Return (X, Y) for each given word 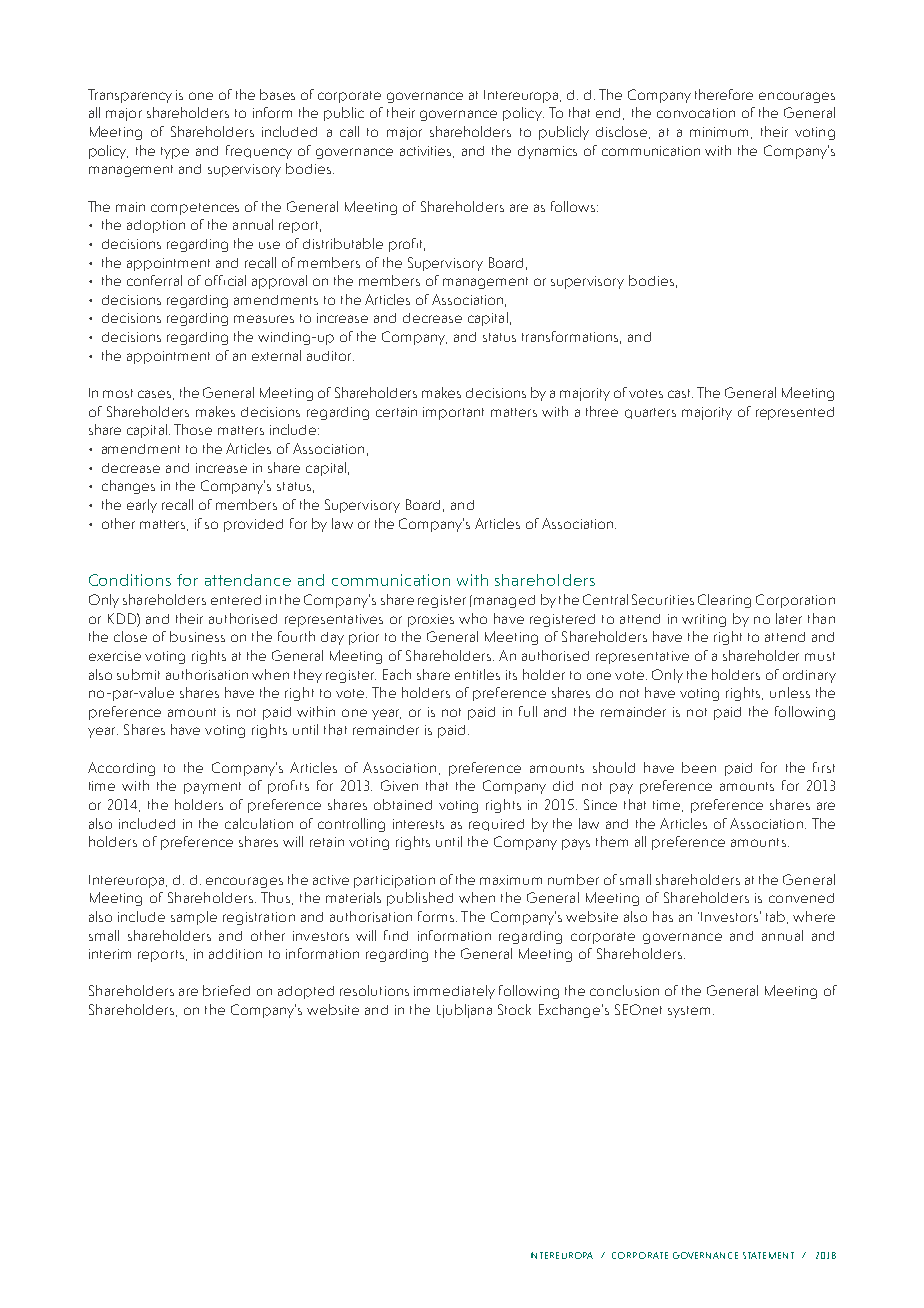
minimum (721, 133)
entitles (477, 674)
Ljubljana (464, 1011)
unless (790, 692)
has (663, 916)
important (453, 413)
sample (194, 918)
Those (193, 429)
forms (436, 916)
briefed (226, 990)
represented (795, 413)
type (175, 153)
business (197, 636)
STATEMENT (768, 1255)
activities (427, 152)
